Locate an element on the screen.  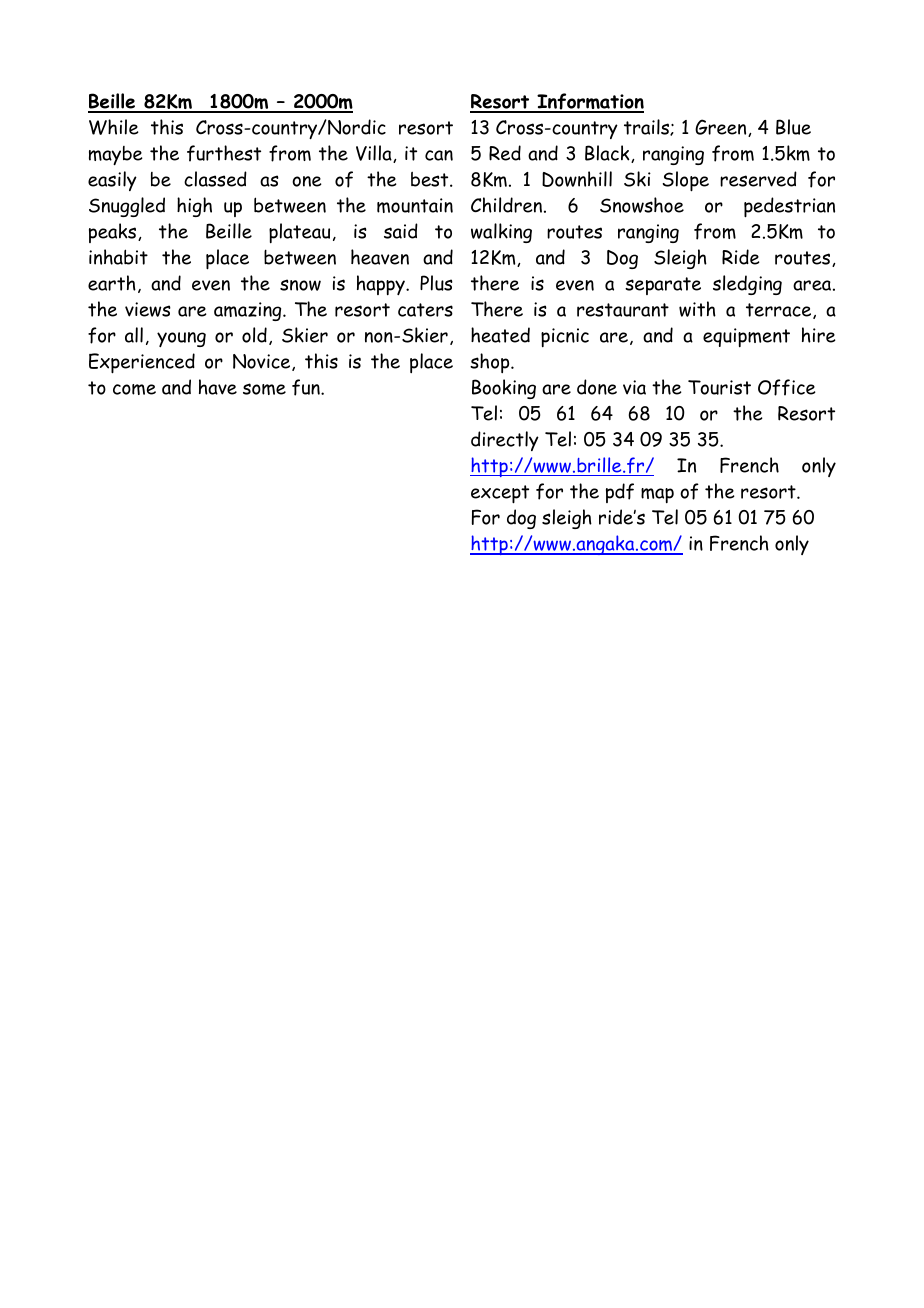
walking is located at coordinates (501, 233).
